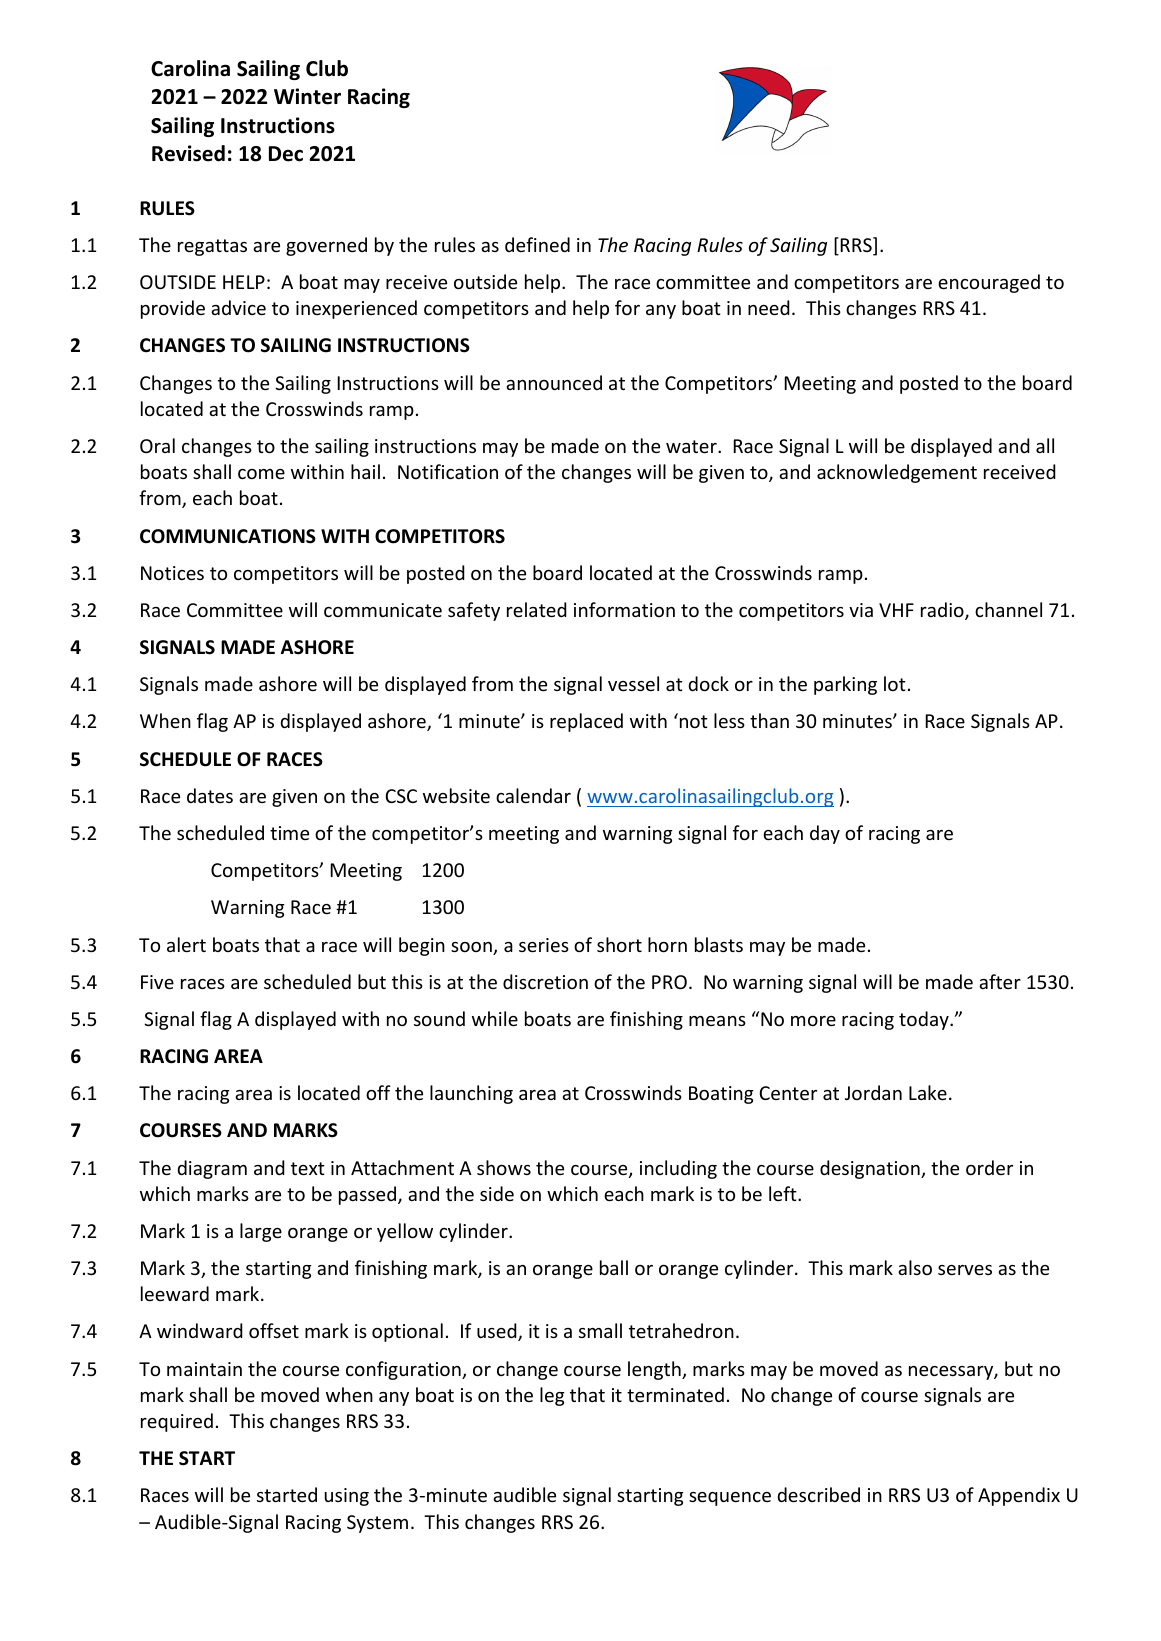  I want to click on defined, so click(537, 244).
